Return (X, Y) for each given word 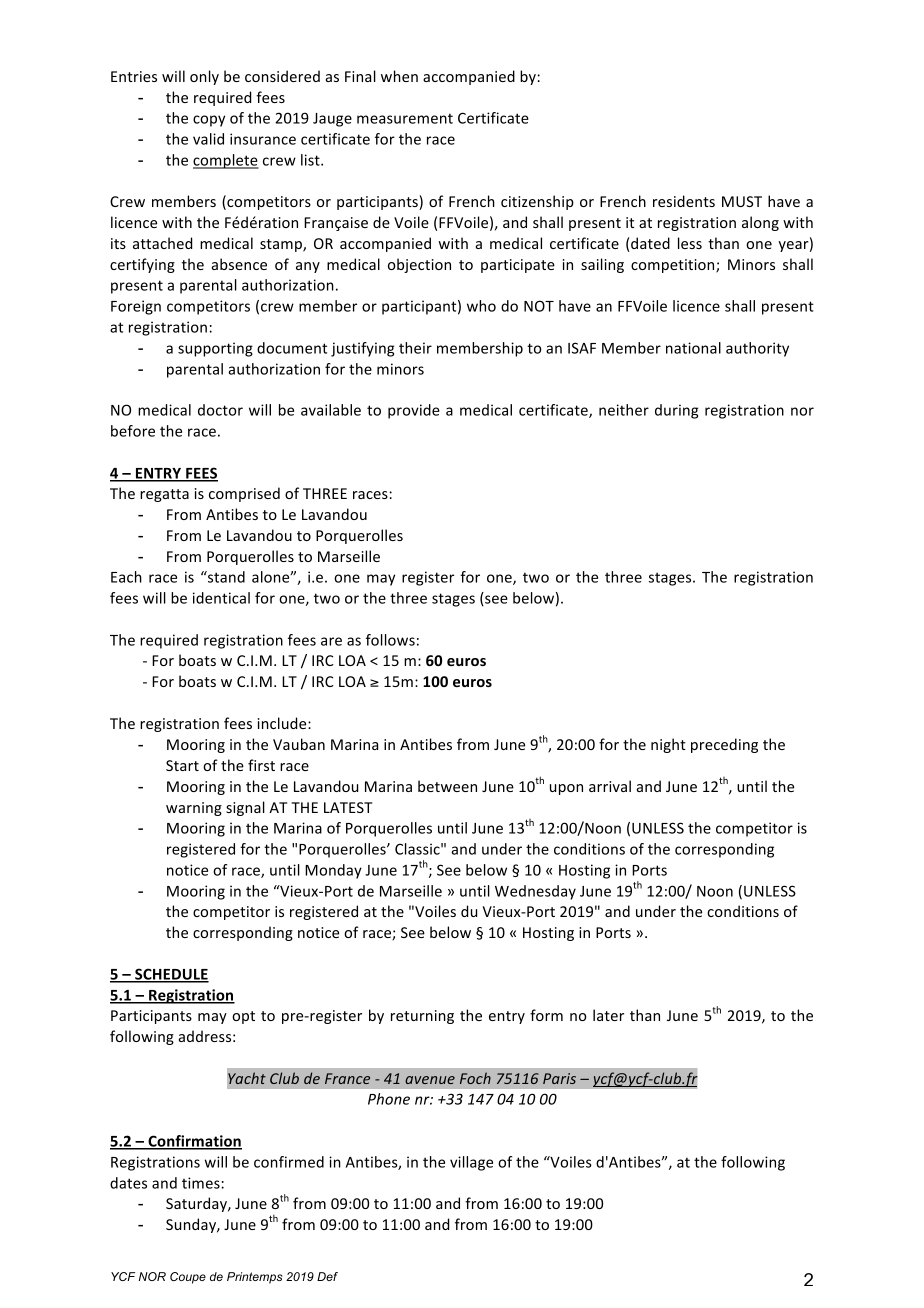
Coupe (188, 1278)
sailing (602, 265)
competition (674, 266)
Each (126, 577)
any (308, 267)
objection (419, 265)
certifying (142, 265)
